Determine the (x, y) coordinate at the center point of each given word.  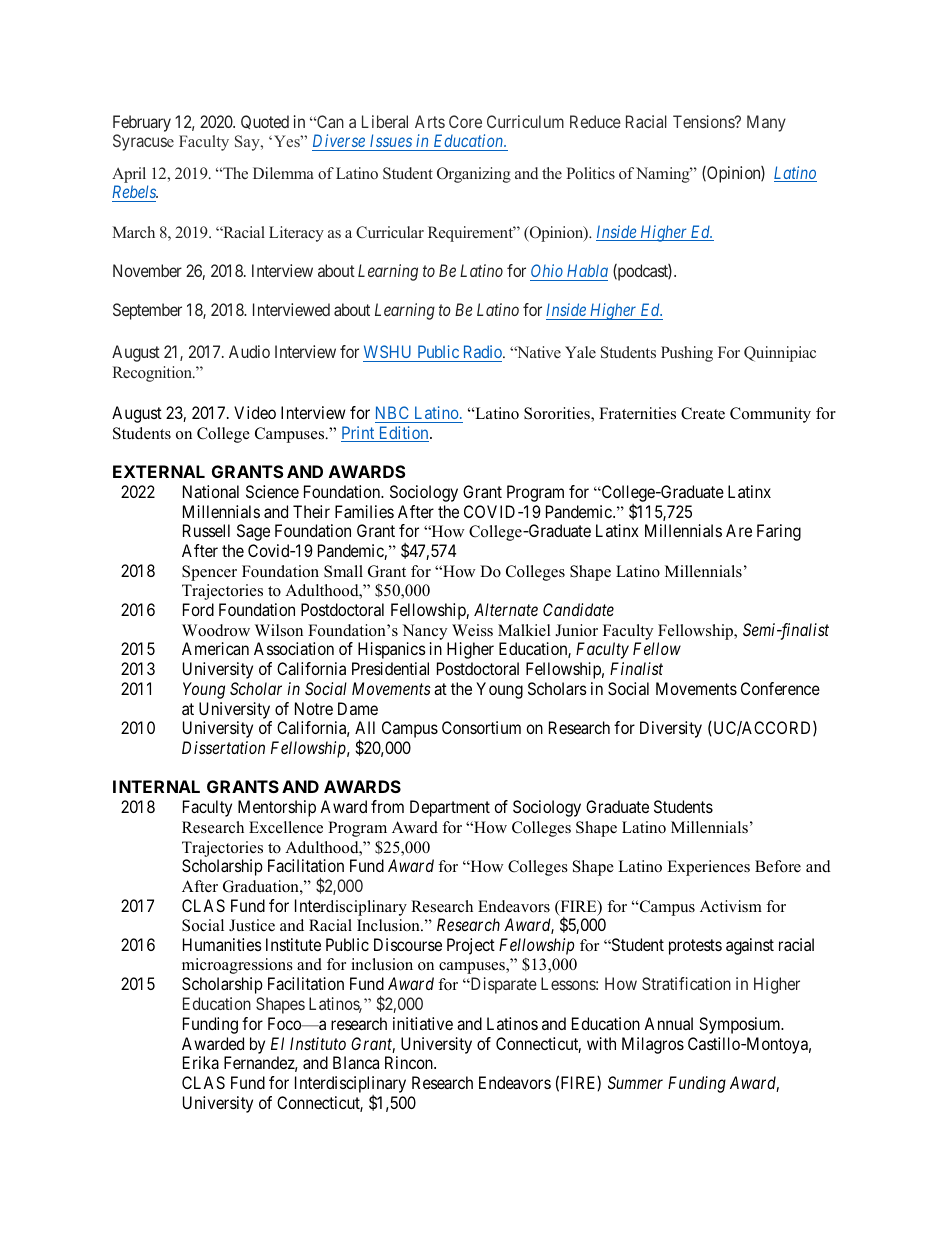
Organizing (474, 175)
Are (739, 530)
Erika (201, 1062)
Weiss (472, 630)
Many (766, 123)
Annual (668, 1023)
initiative (423, 1023)
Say (248, 143)
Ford (198, 609)
